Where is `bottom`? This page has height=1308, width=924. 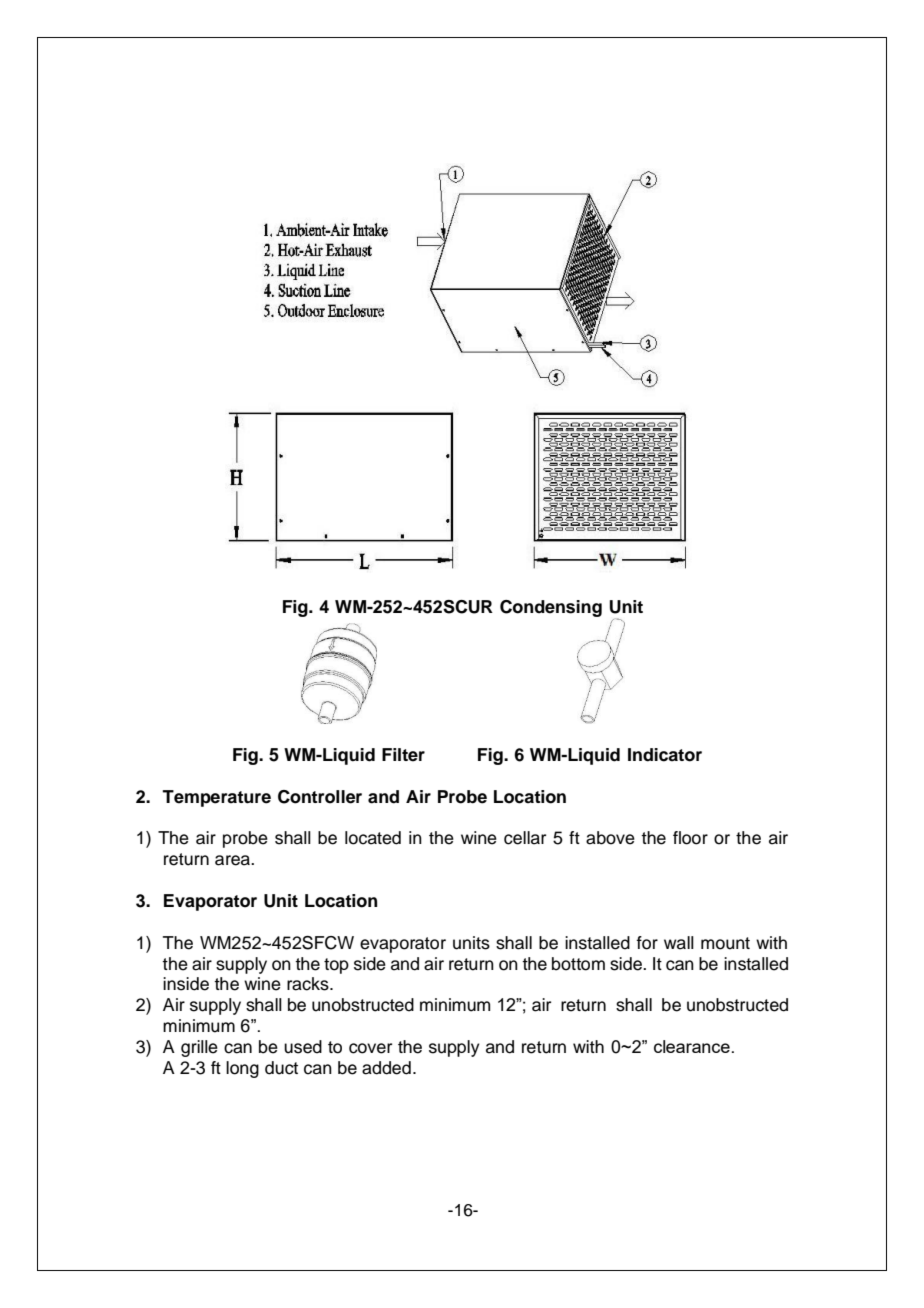 bottom is located at coordinates (578, 964).
